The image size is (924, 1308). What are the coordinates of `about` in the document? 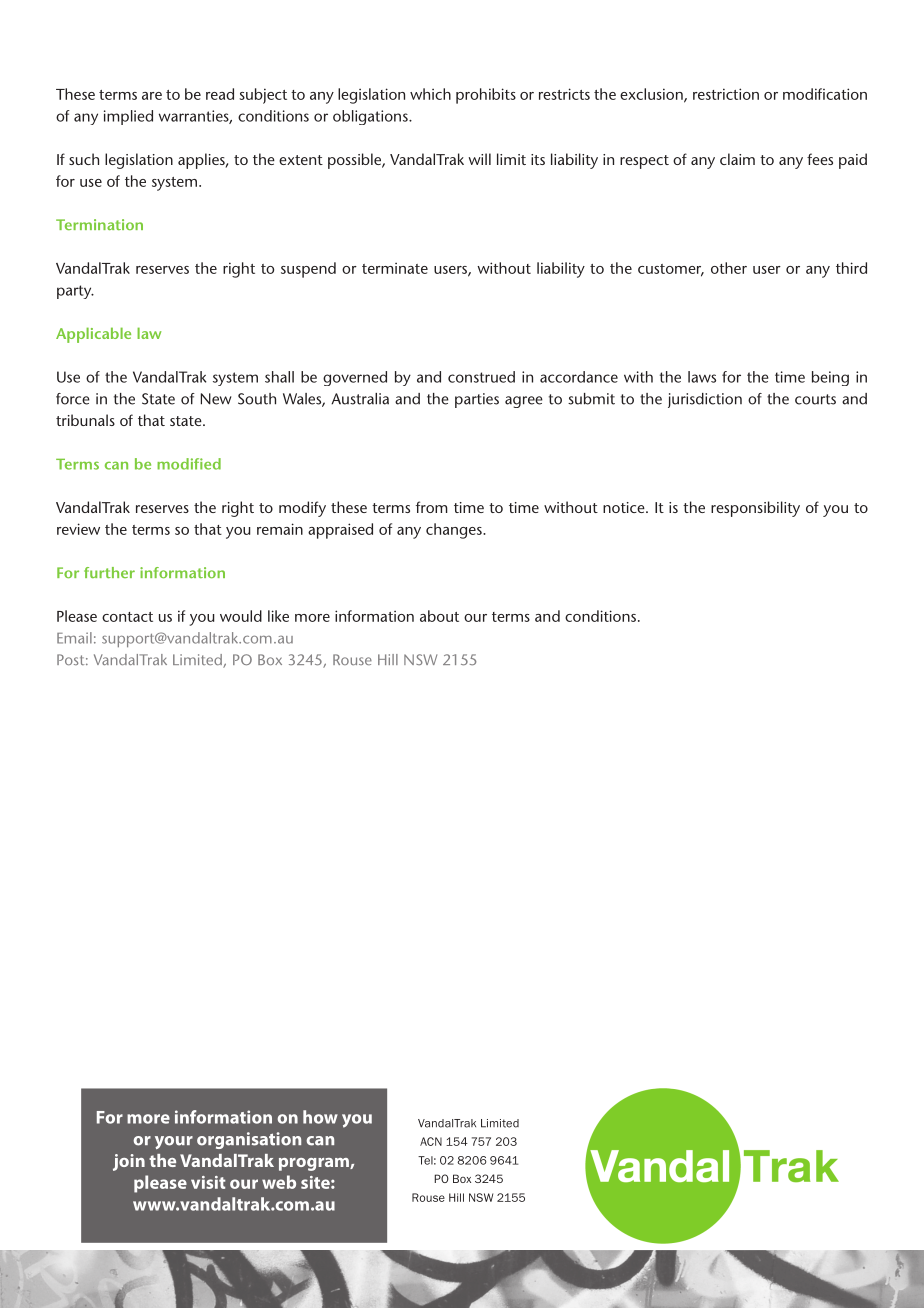 It's located at (439, 616).
